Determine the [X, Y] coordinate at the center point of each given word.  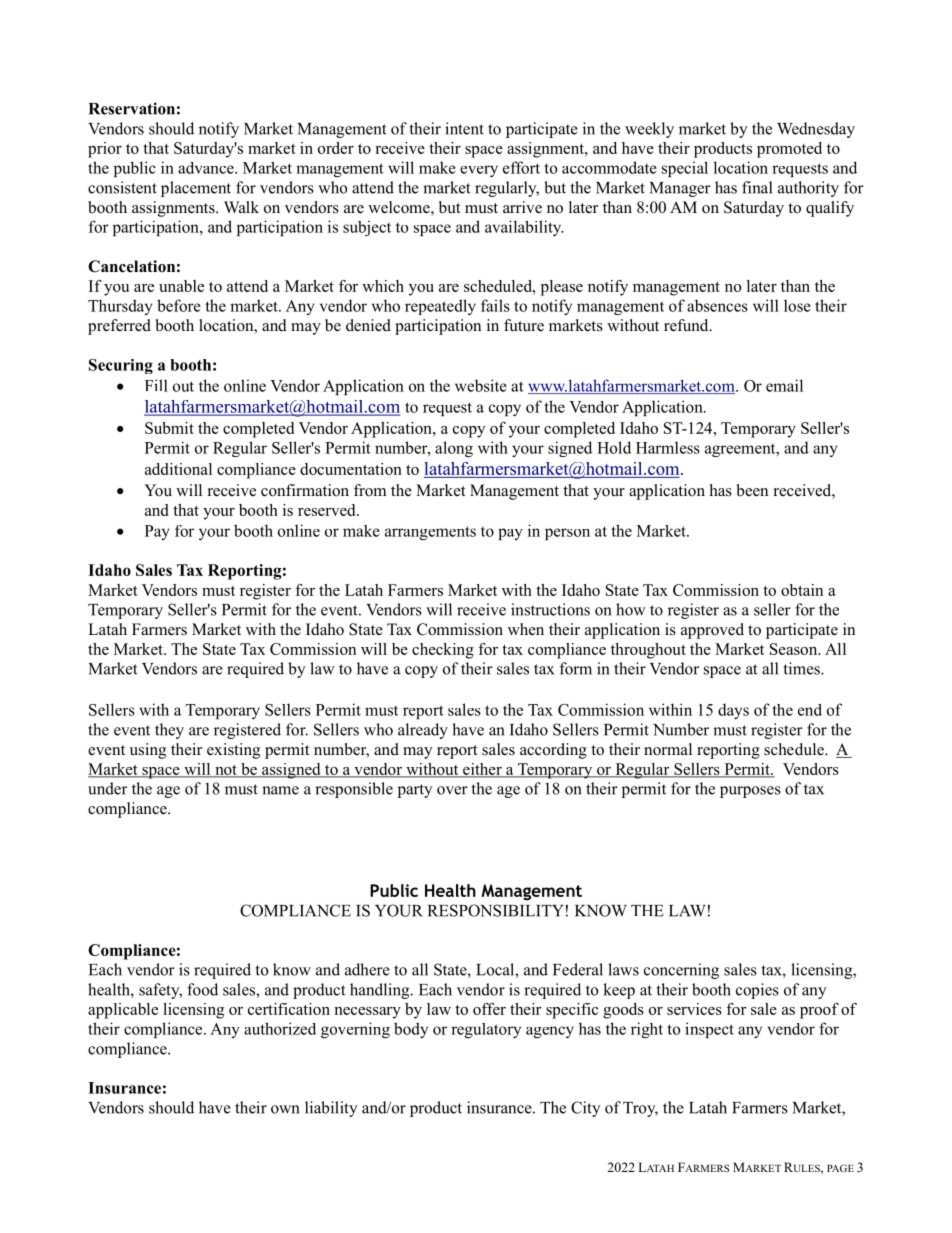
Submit [169, 428]
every [479, 171]
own [285, 1109]
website [481, 385]
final [757, 187]
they [169, 731]
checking [443, 651]
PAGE [840, 1168]
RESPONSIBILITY [496, 910]
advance [207, 168]
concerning [681, 971]
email [784, 385]
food [202, 989]
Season [795, 649]
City [585, 1109]
